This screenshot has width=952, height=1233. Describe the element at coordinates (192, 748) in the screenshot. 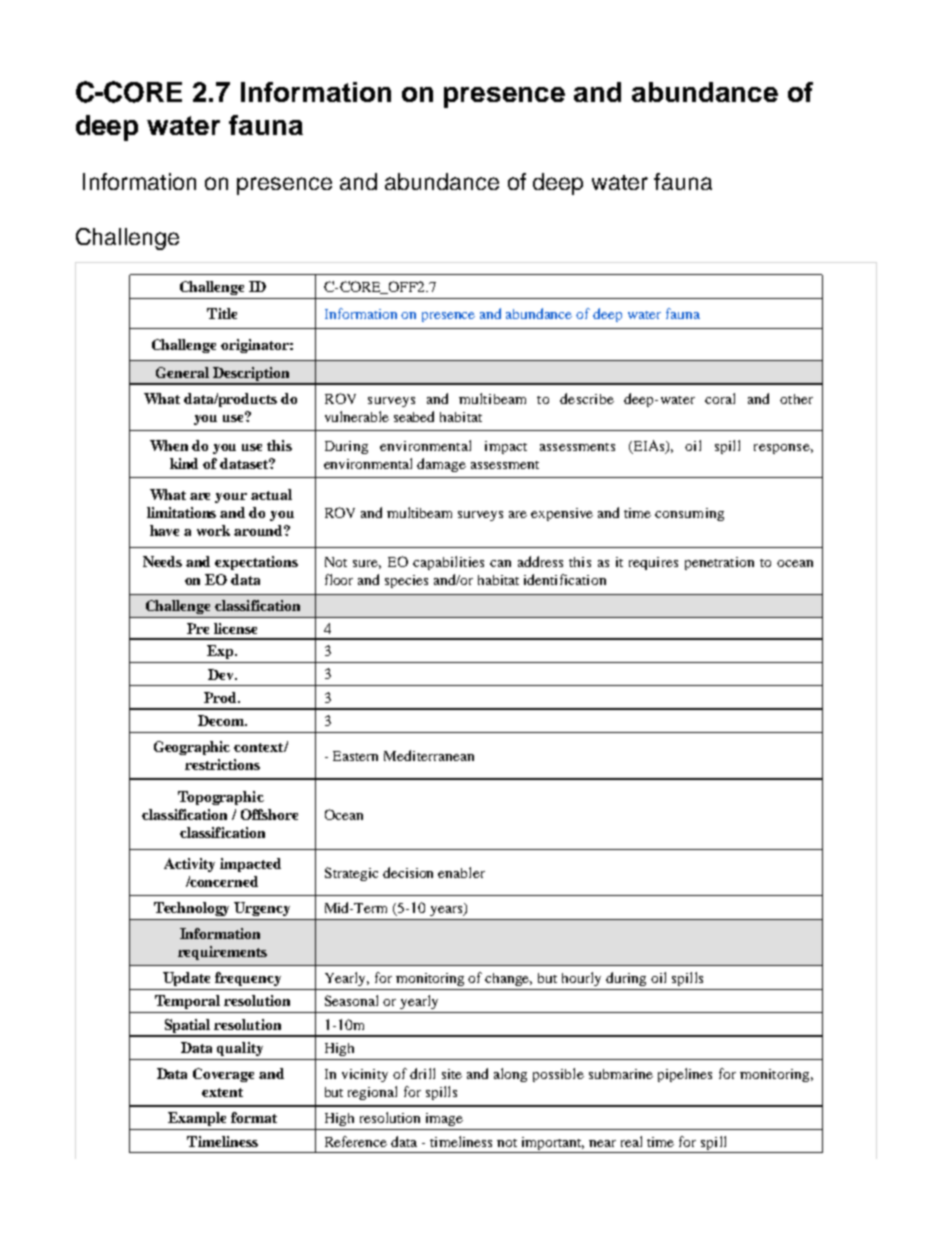

I see `Geographic` at that location.
